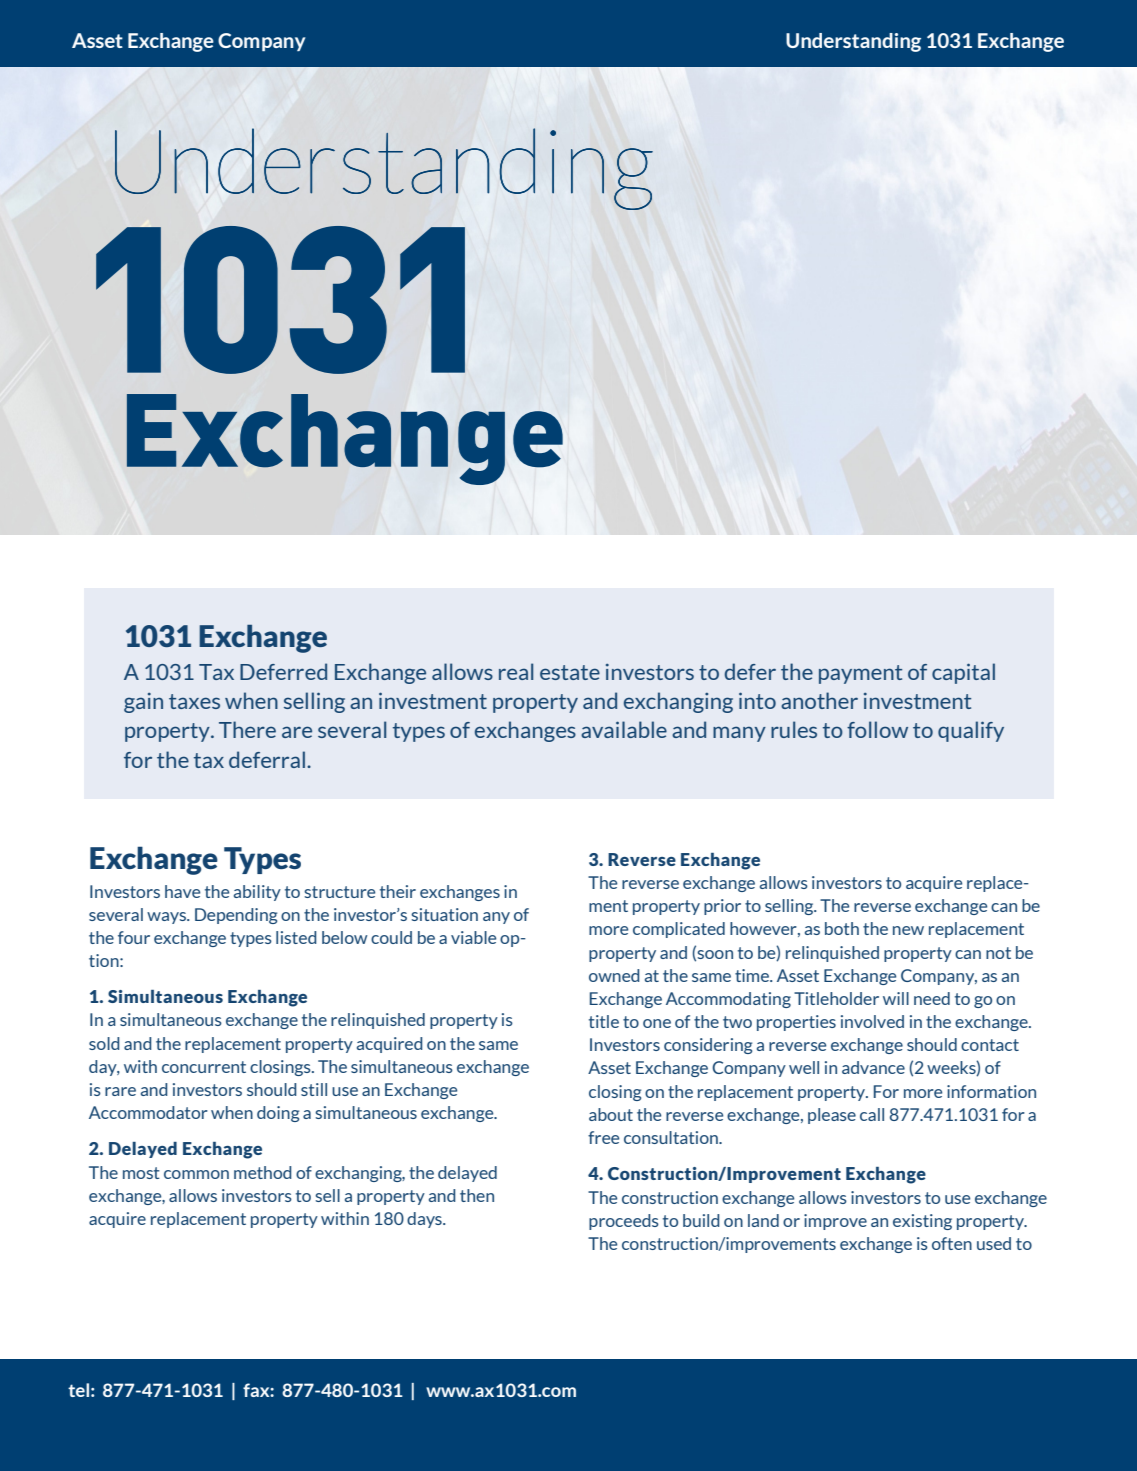 The height and width of the screenshot is (1471, 1137). I want to click on new, so click(908, 930).
